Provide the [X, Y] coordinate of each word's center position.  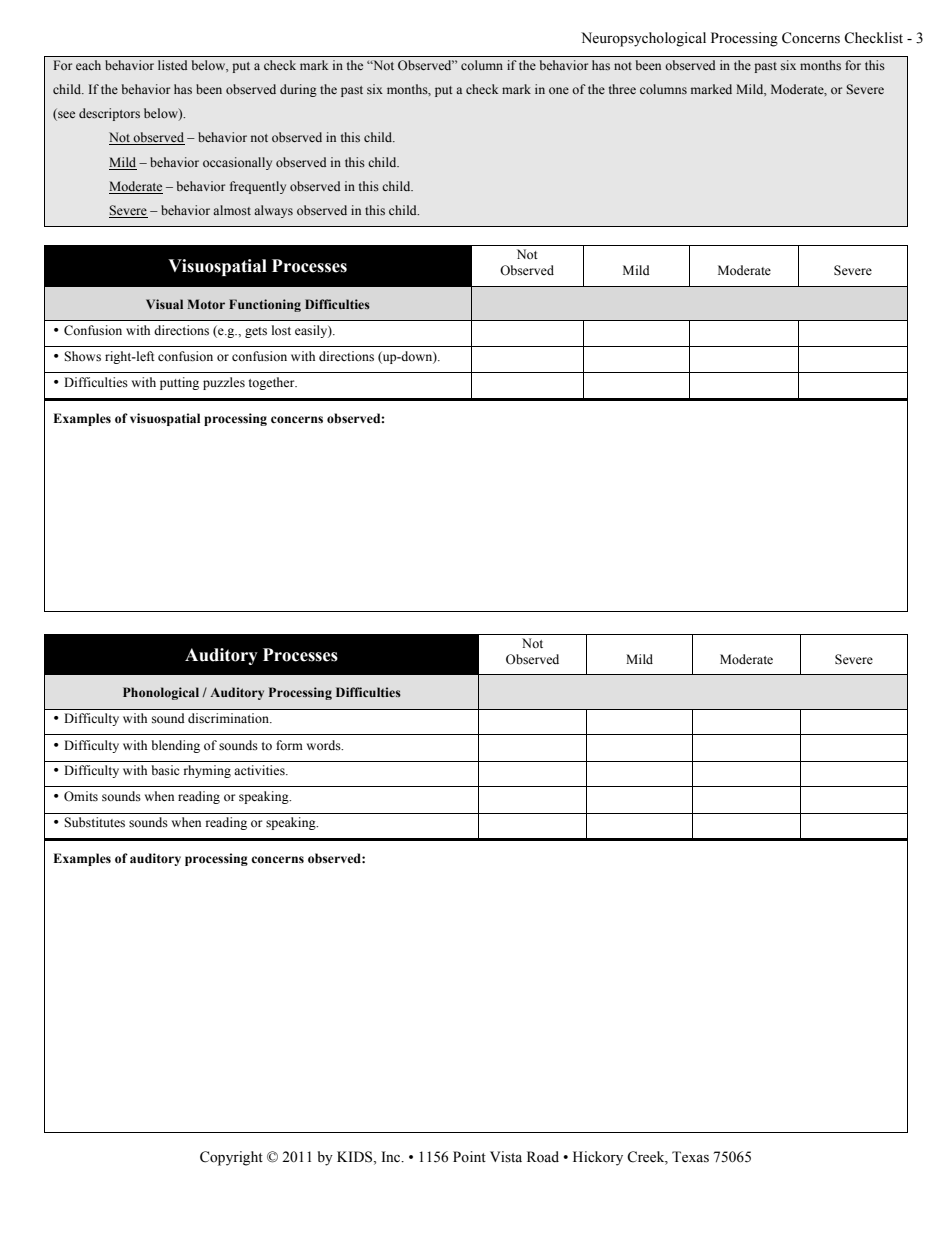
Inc [392, 1156]
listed [172, 65]
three [622, 89]
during [298, 90]
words [325, 745]
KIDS [356, 1158]
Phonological [161, 693]
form [289, 745]
